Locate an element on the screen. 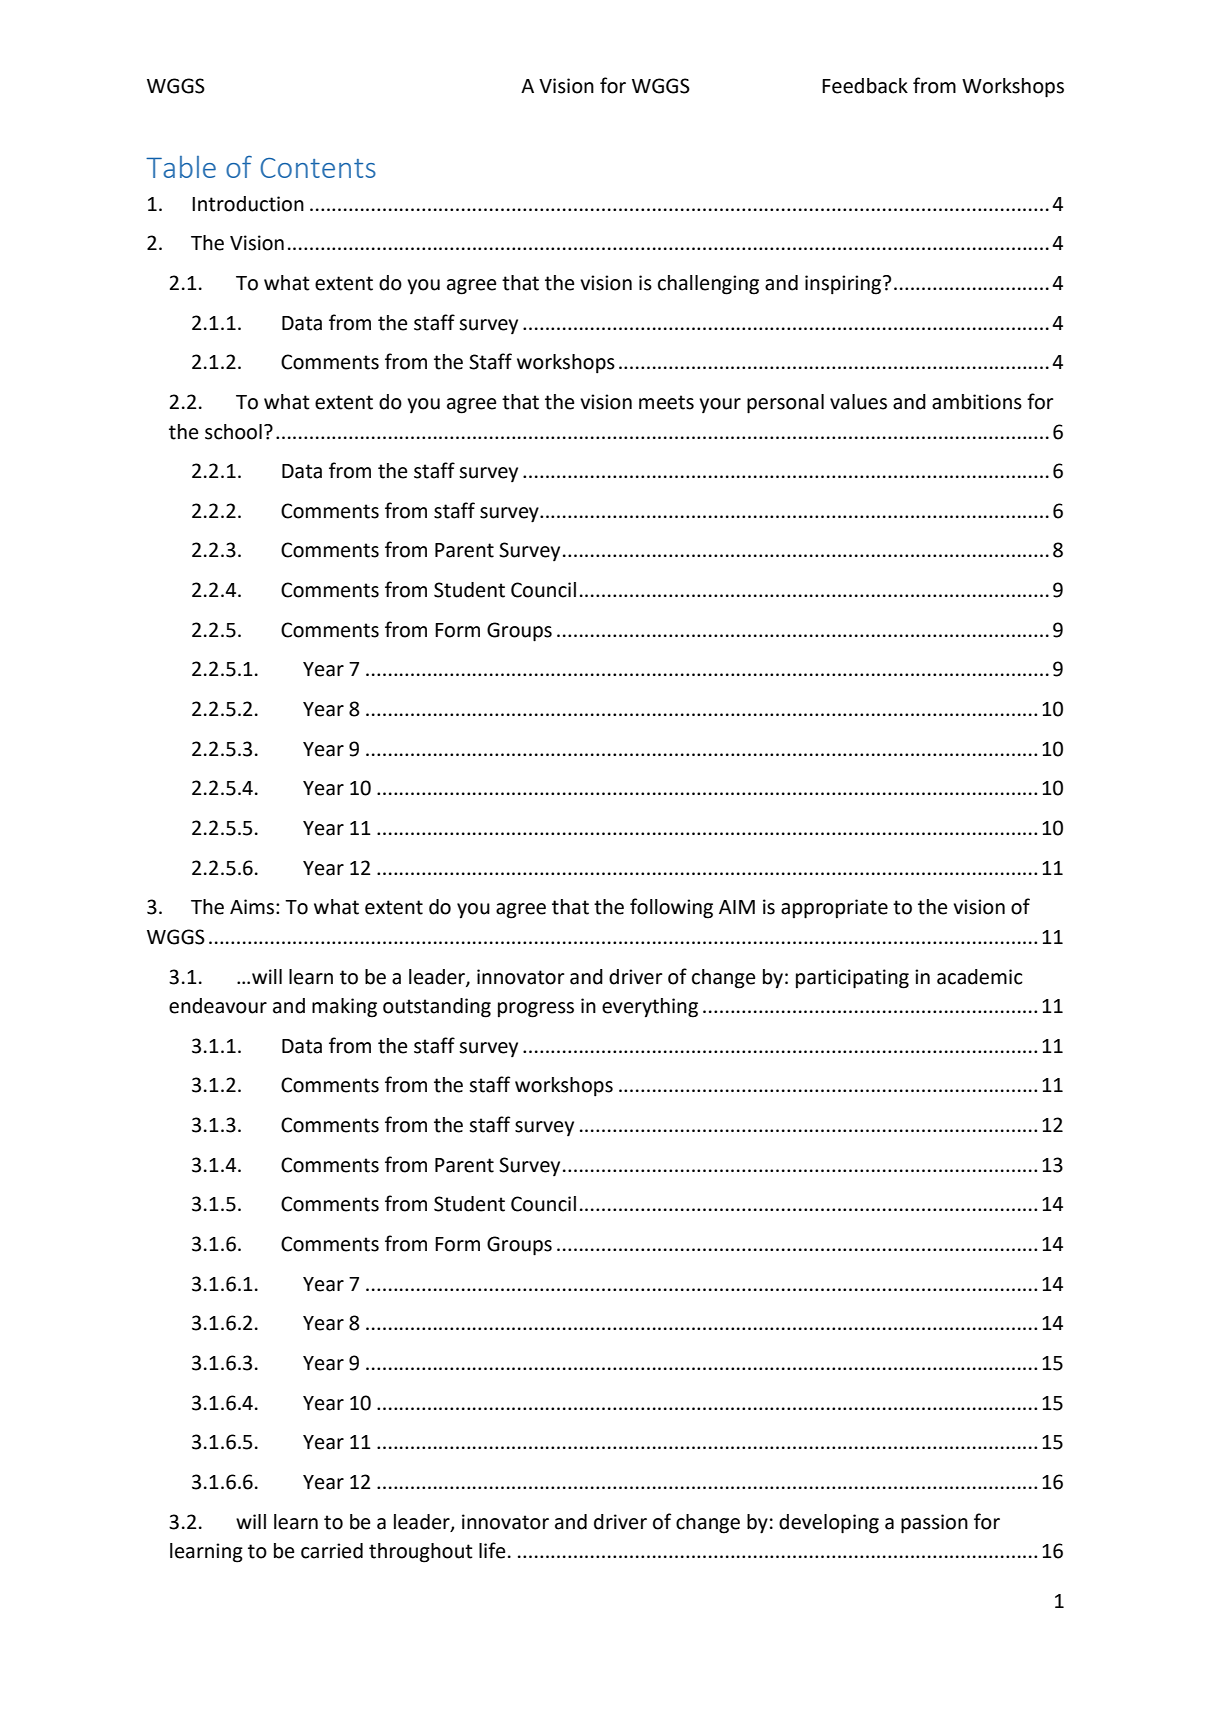  endeavour is located at coordinates (218, 1006).
